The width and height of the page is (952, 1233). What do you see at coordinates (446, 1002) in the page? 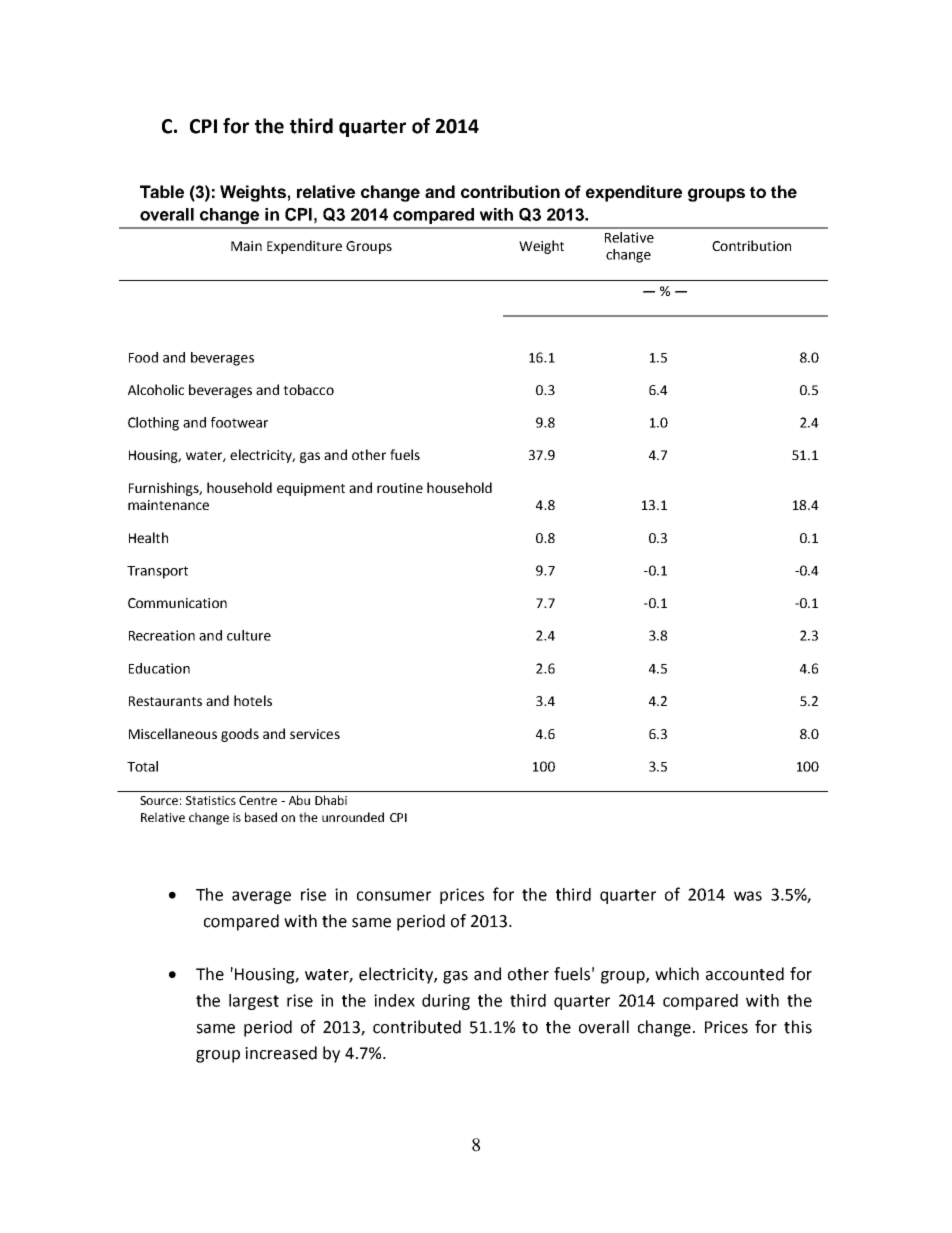
I see `during` at bounding box center [446, 1002].
